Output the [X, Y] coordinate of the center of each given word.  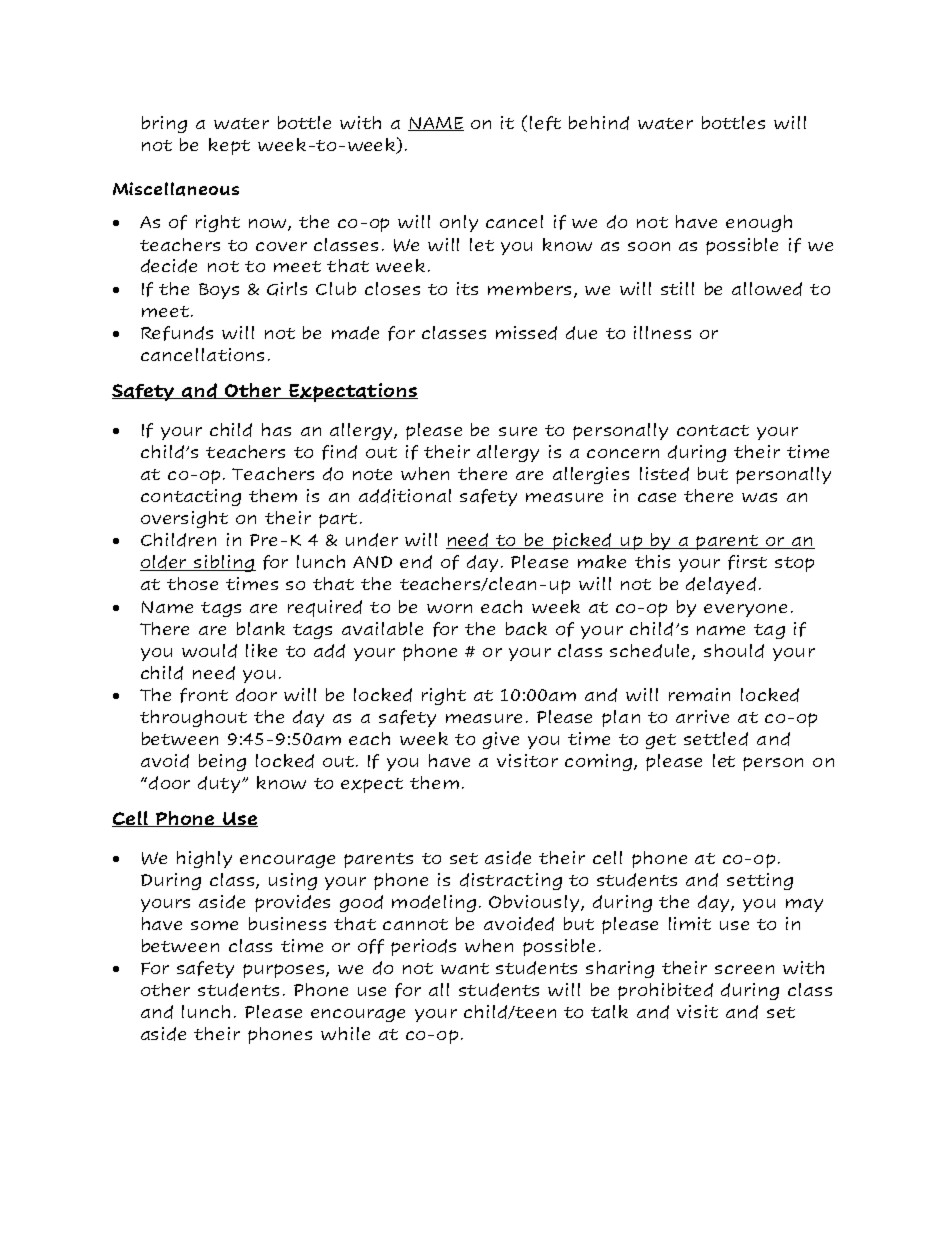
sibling [224, 563]
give [501, 740]
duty [220, 784]
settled [716, 739]
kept [229, 146]
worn [449, 608]
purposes [285, 971]
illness [662, 332]
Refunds [177, 333]
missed [526, 333]
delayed [721, 585]
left [545, 123]
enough [759, 223]
